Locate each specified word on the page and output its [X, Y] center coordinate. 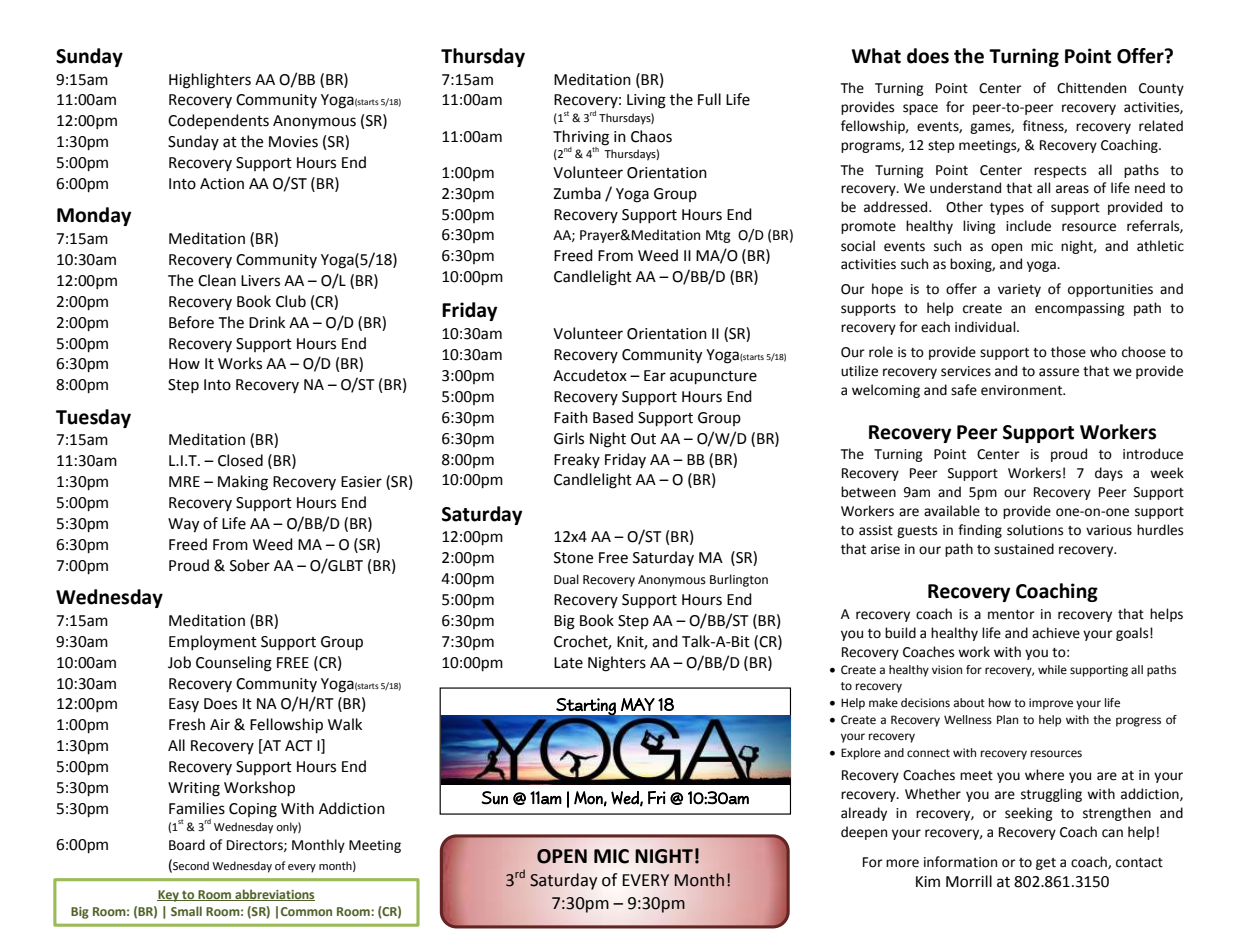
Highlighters [210, 81]
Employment [213, 642]
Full [709, 99]
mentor [1011, 615]
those [1068, 352]
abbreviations [274, 895]
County [1161, 89]
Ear [655, 376]
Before [191, 322]
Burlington [739, 580]
